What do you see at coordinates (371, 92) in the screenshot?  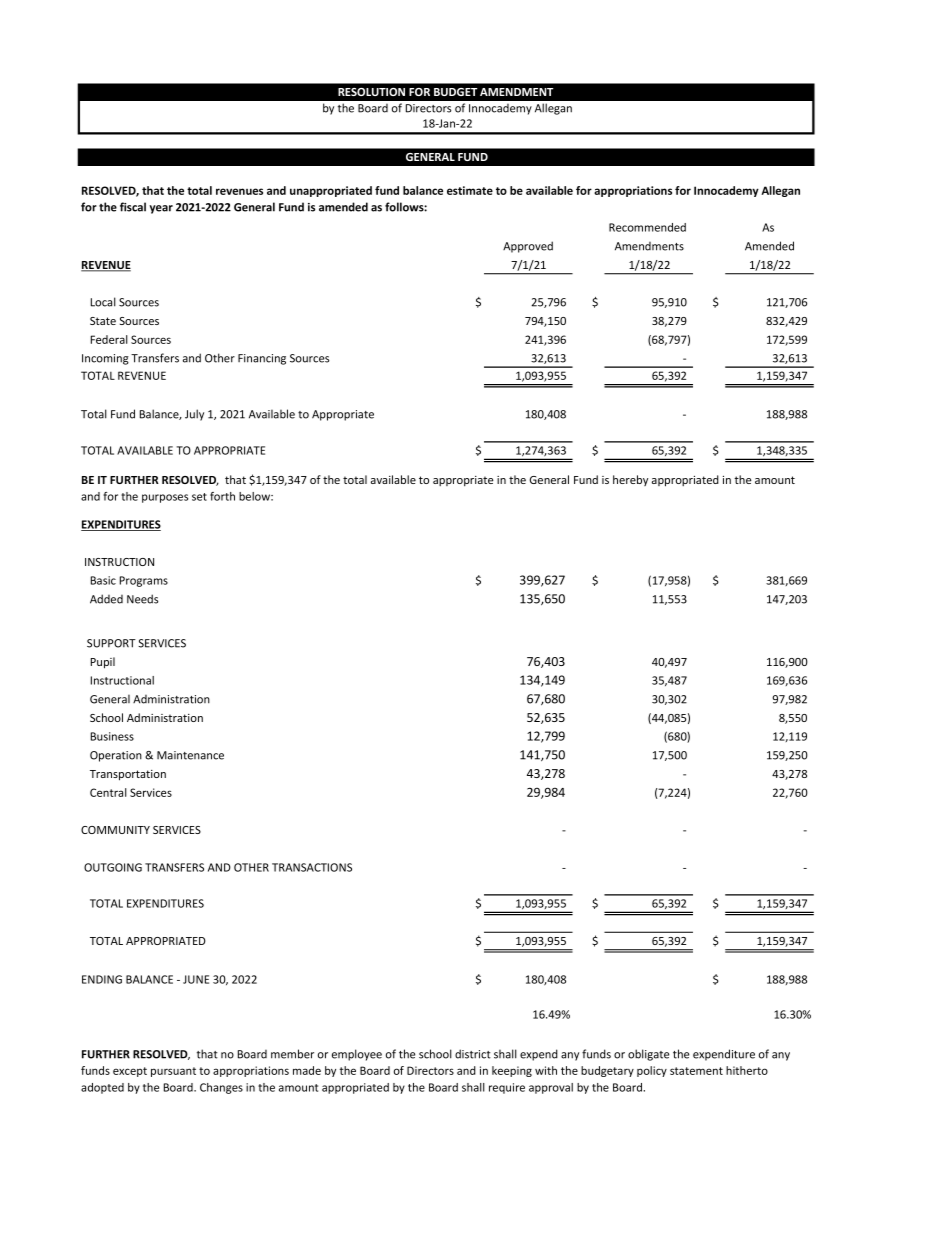 I see `RESOLUTION` at bounding box center [371, 92].
